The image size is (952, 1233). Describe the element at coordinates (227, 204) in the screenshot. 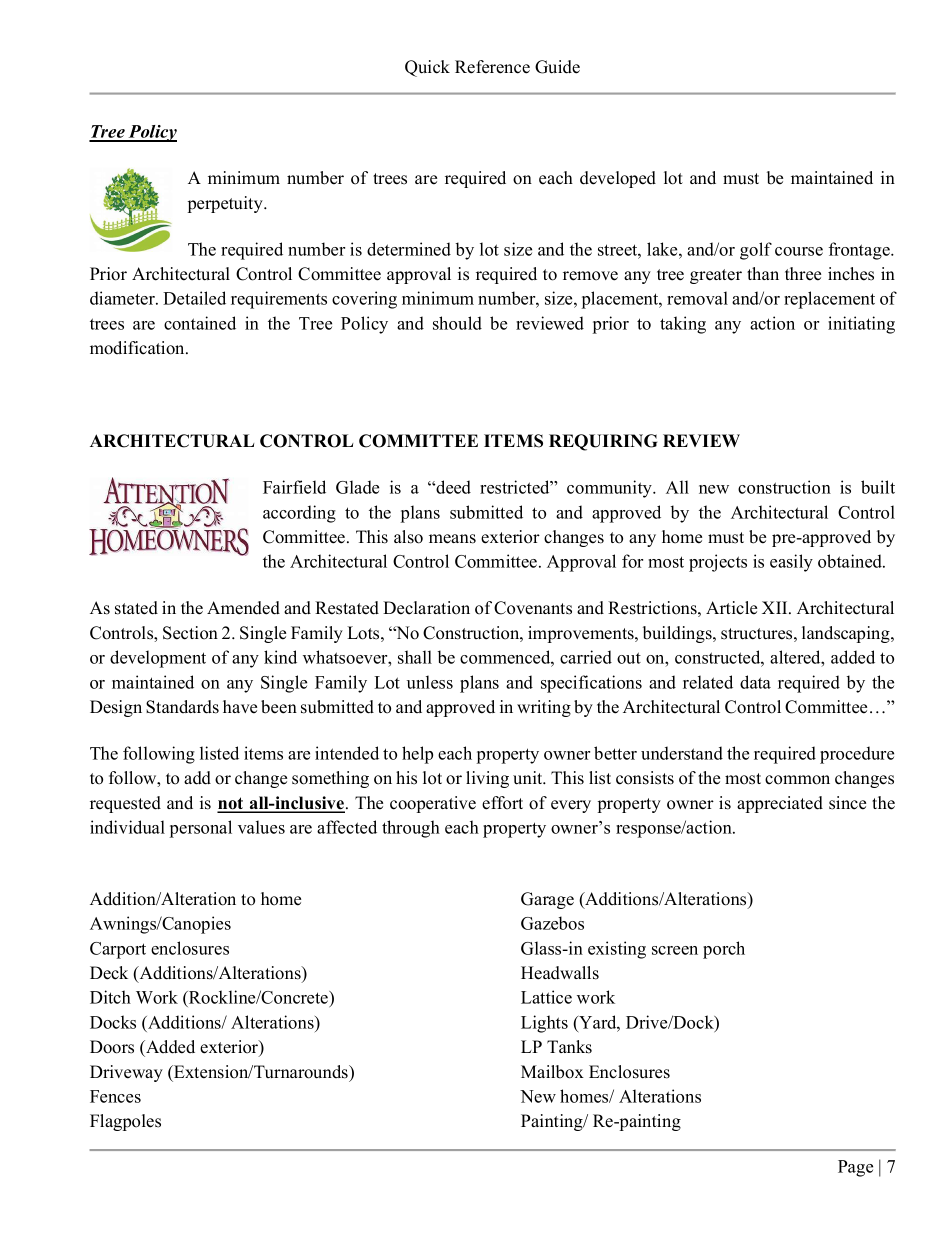

I see `perpetuity` at that location.
